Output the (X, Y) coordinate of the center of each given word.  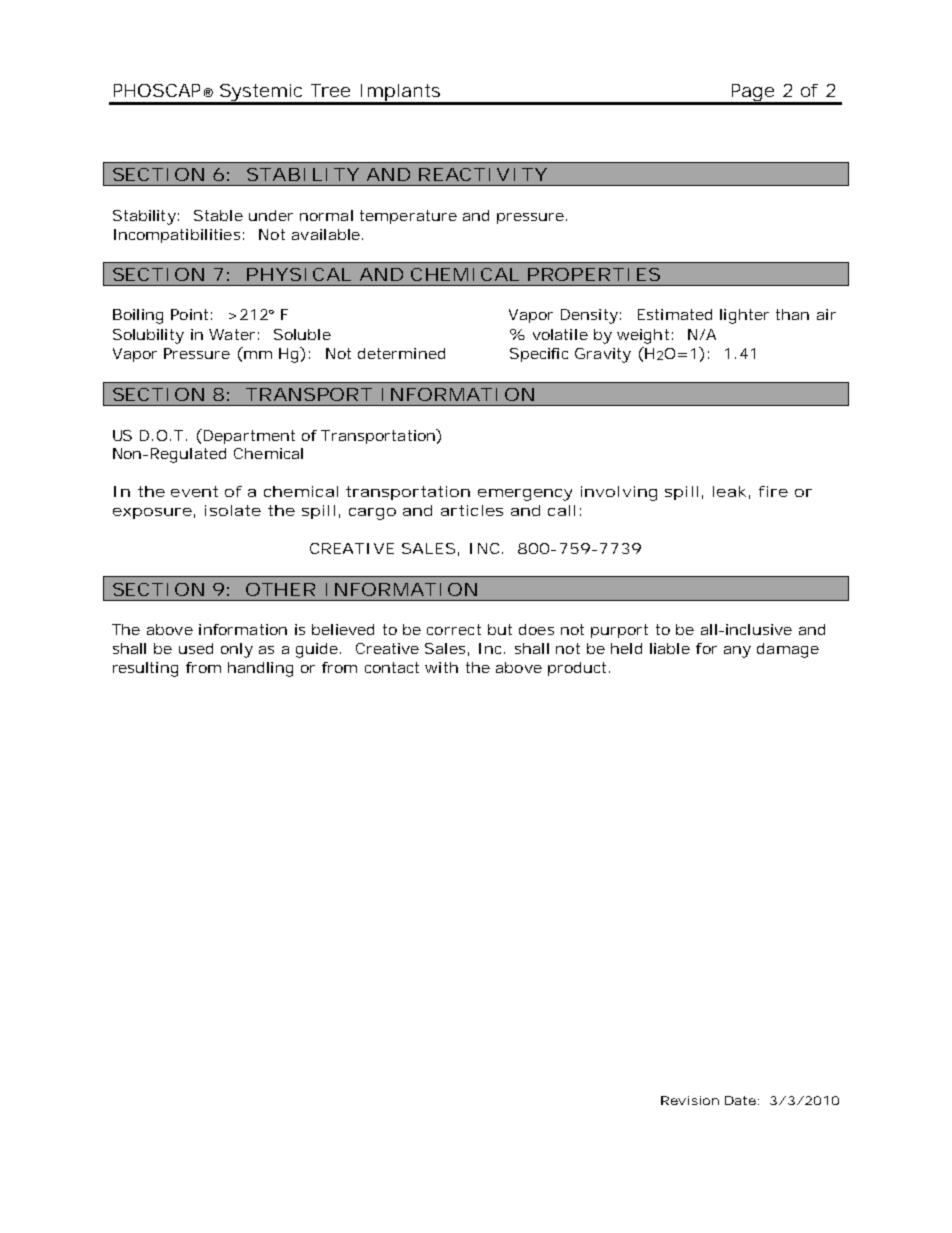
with (441, 667)
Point (189, 314)
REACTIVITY (482, 174)
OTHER (280, 589)
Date (740, 1100)
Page (753, 94)
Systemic (261, 94)
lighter (744, 316)
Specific (539, 355)
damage (788, 650)
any (737, 652)
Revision (690, 1100)
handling (260, 669)
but (500, 629)
